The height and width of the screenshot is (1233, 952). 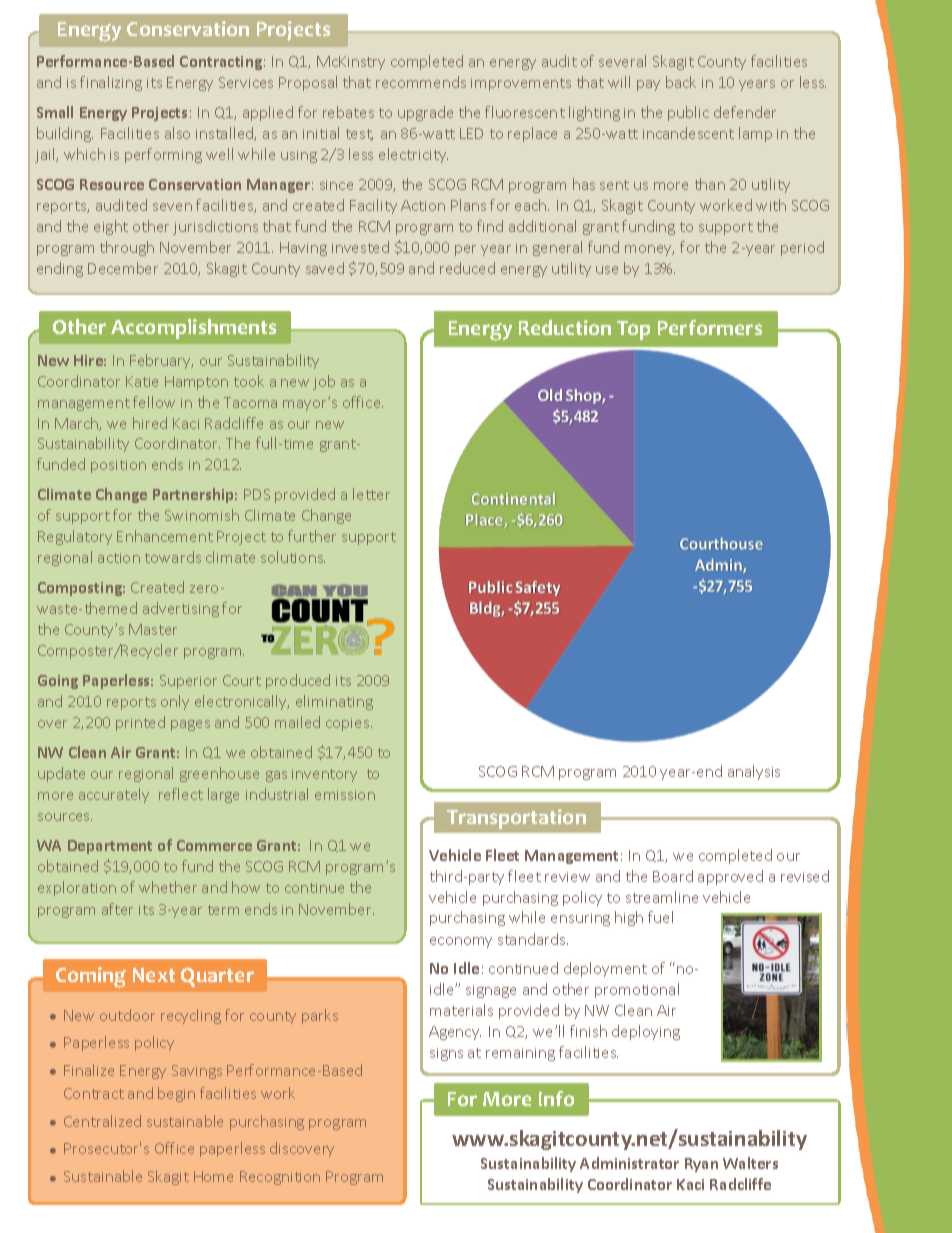 What do you see at coordinates (710, 327) in the screenshot?
I see `Performers` at bounding box center [710, 327].
